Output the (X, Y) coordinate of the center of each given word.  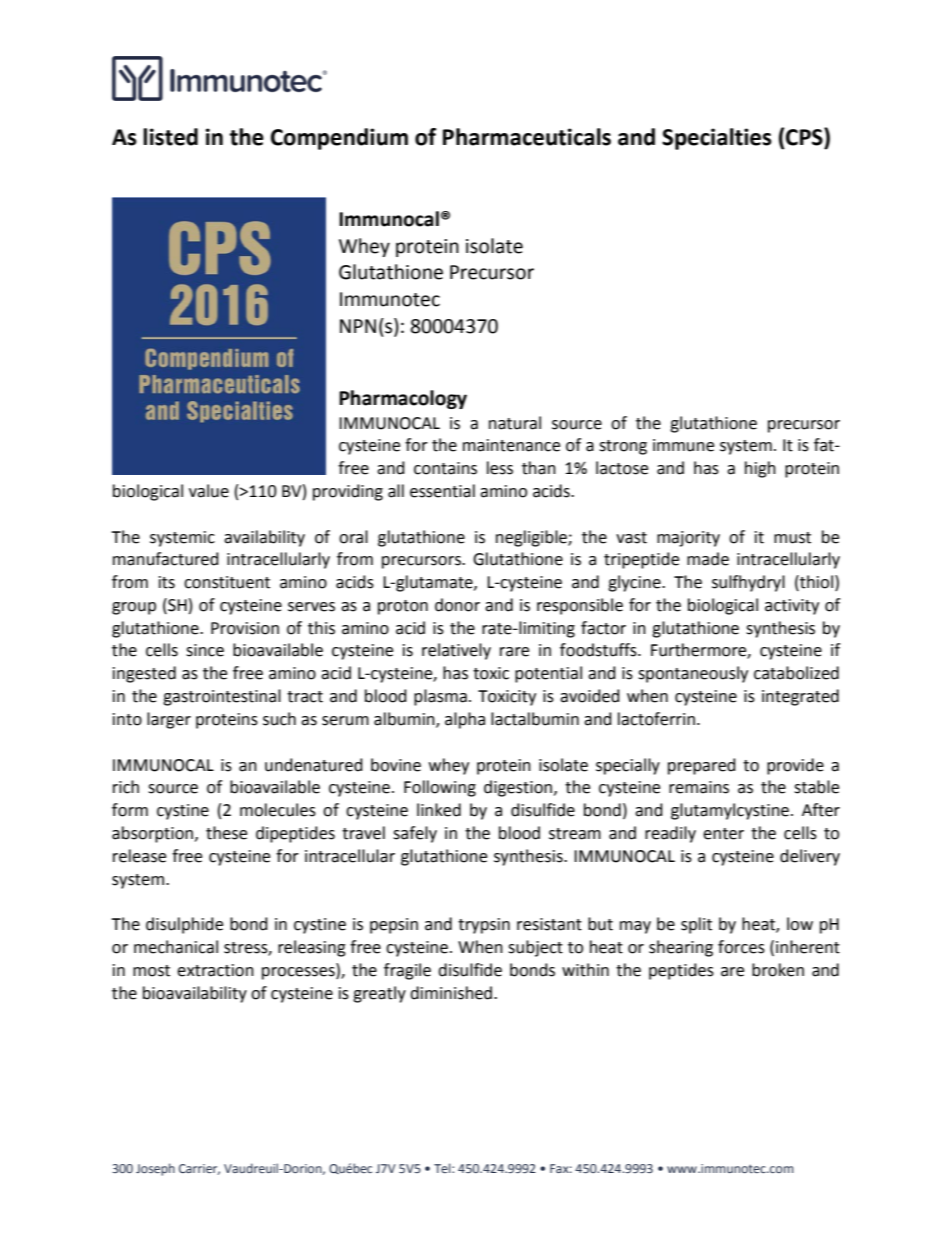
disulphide (184, 925)
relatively (456, 651)
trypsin (484, 926)
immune (683, 445)
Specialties (717, 139)
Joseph (155, 1169)
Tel (443, 1168)
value (209, 491)
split (696, 925)
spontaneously (693, 674)
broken (778, 970)
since (205, 650)
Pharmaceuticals (527, 137)
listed (170, 137)
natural (515, 423)
